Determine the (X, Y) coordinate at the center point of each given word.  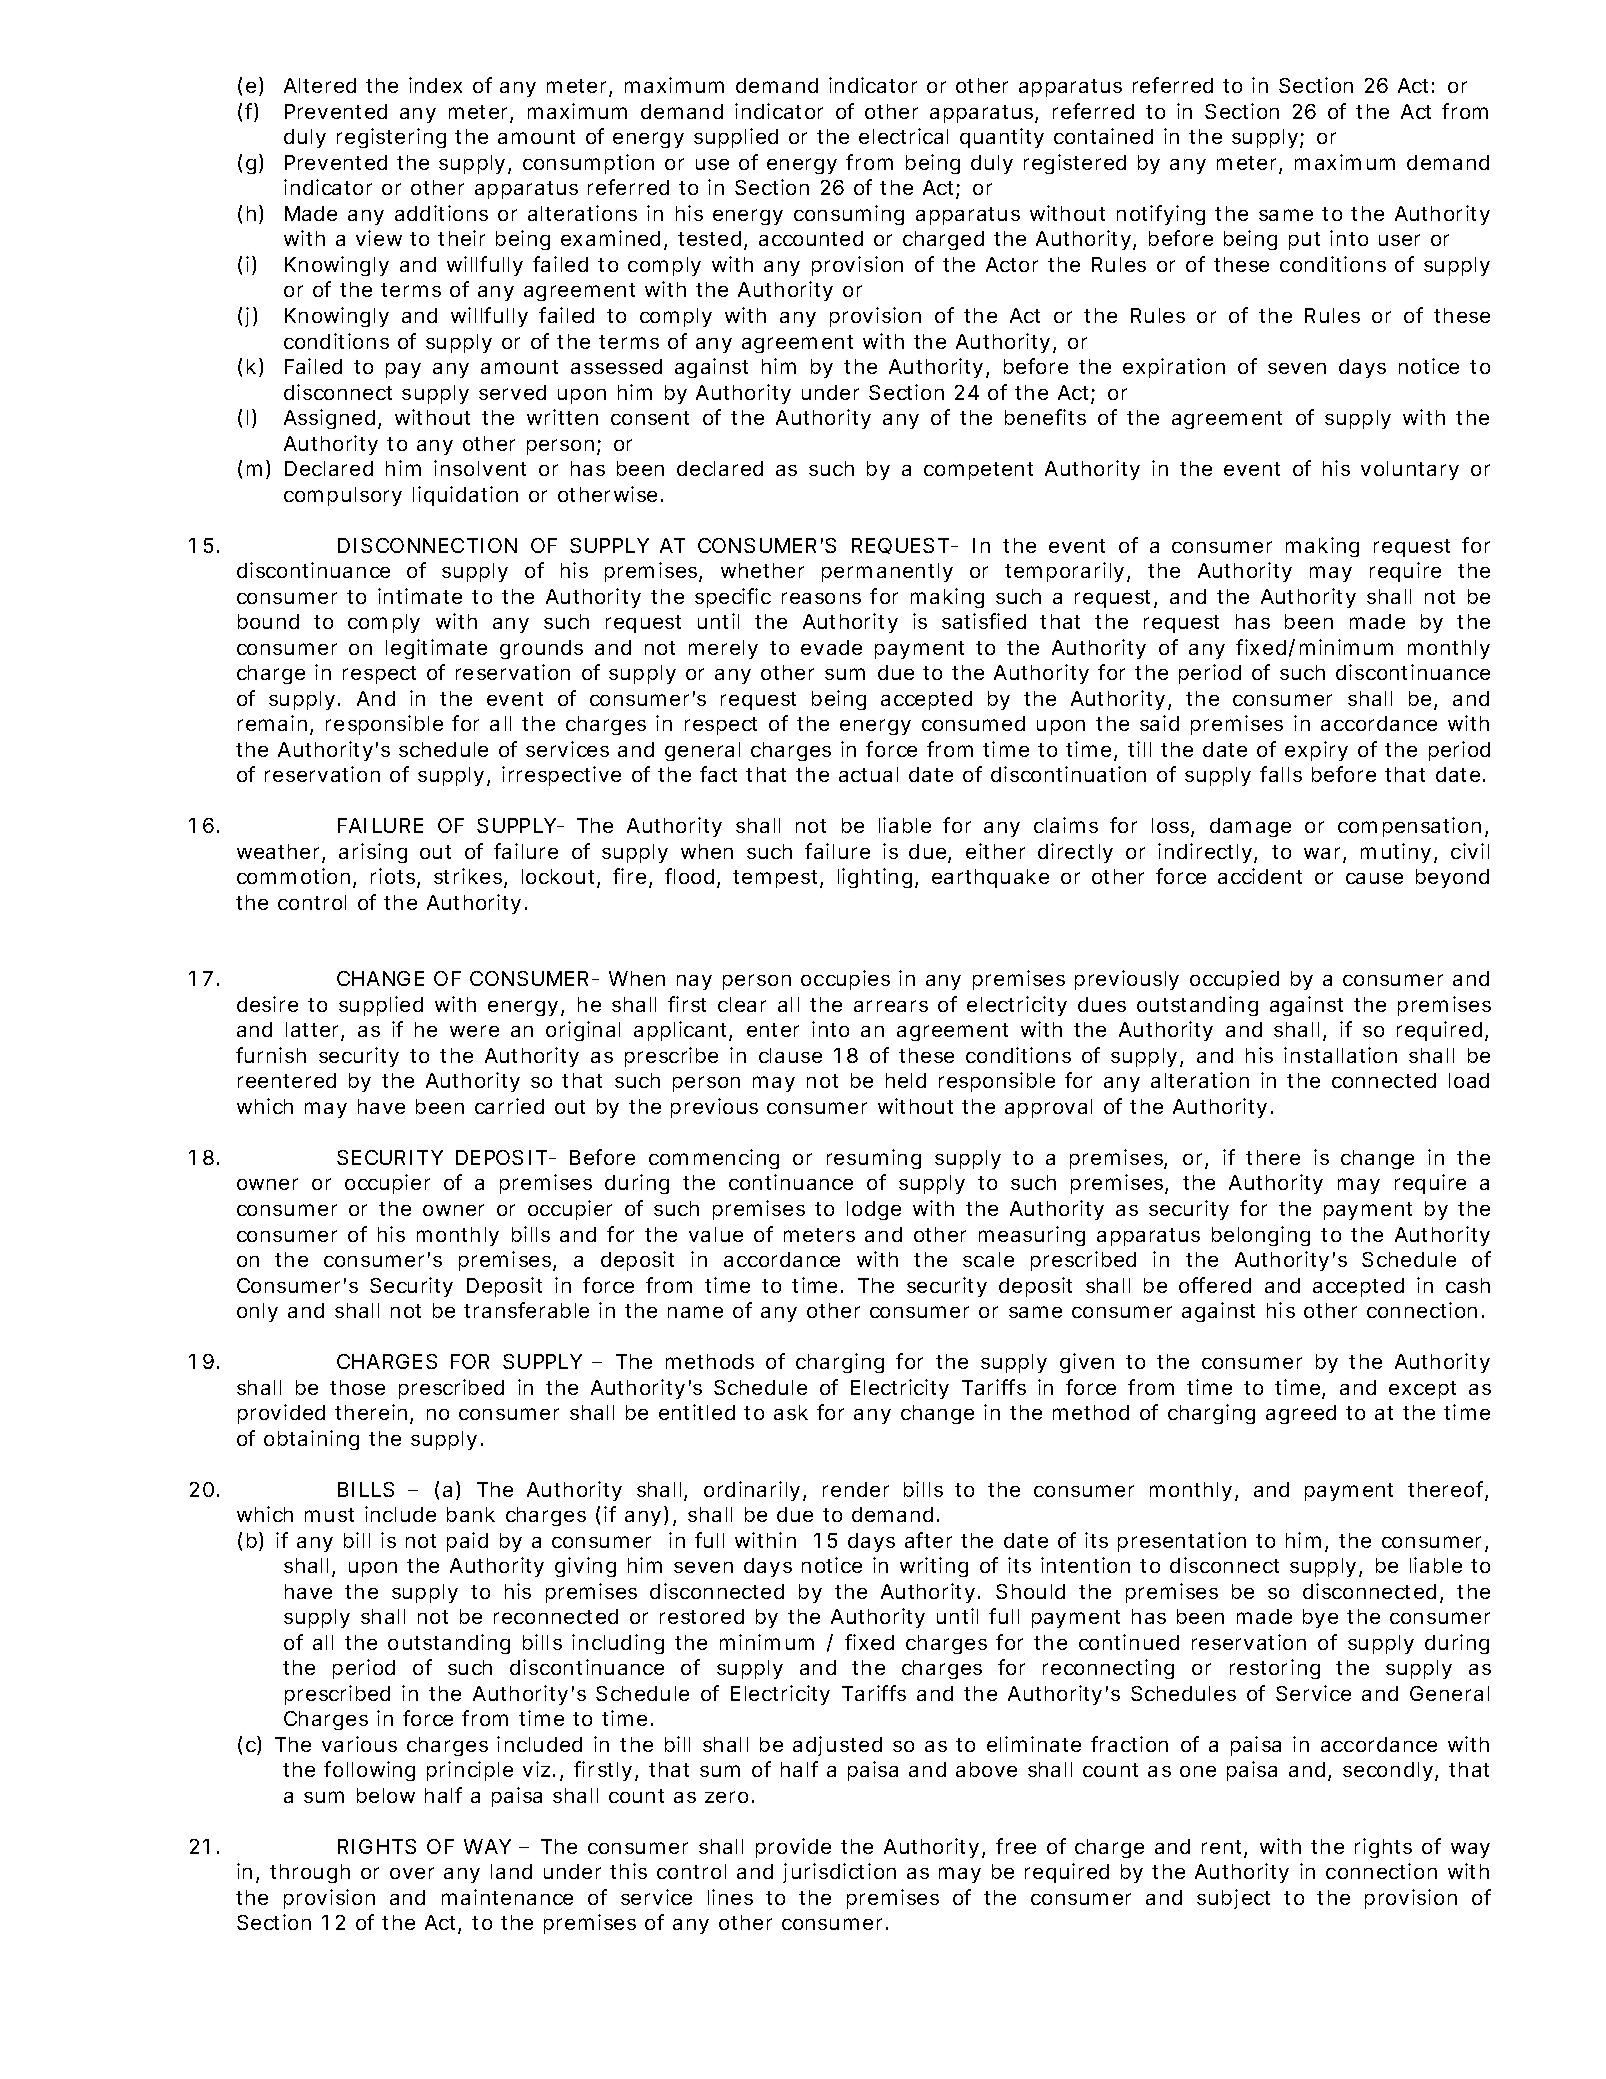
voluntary (1410, 470)
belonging (1261, 1236)
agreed (1301, 1414)
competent (978, 471)
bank (471, 1514)
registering (391, 138)
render (856, 1489)
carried (509, 1106)
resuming (874, 1159)
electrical (903, 136)
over (412, 1873)
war (1324, 854)
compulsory (343, 496)
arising (373, 853)
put (1304, 241)
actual (868, 774)
